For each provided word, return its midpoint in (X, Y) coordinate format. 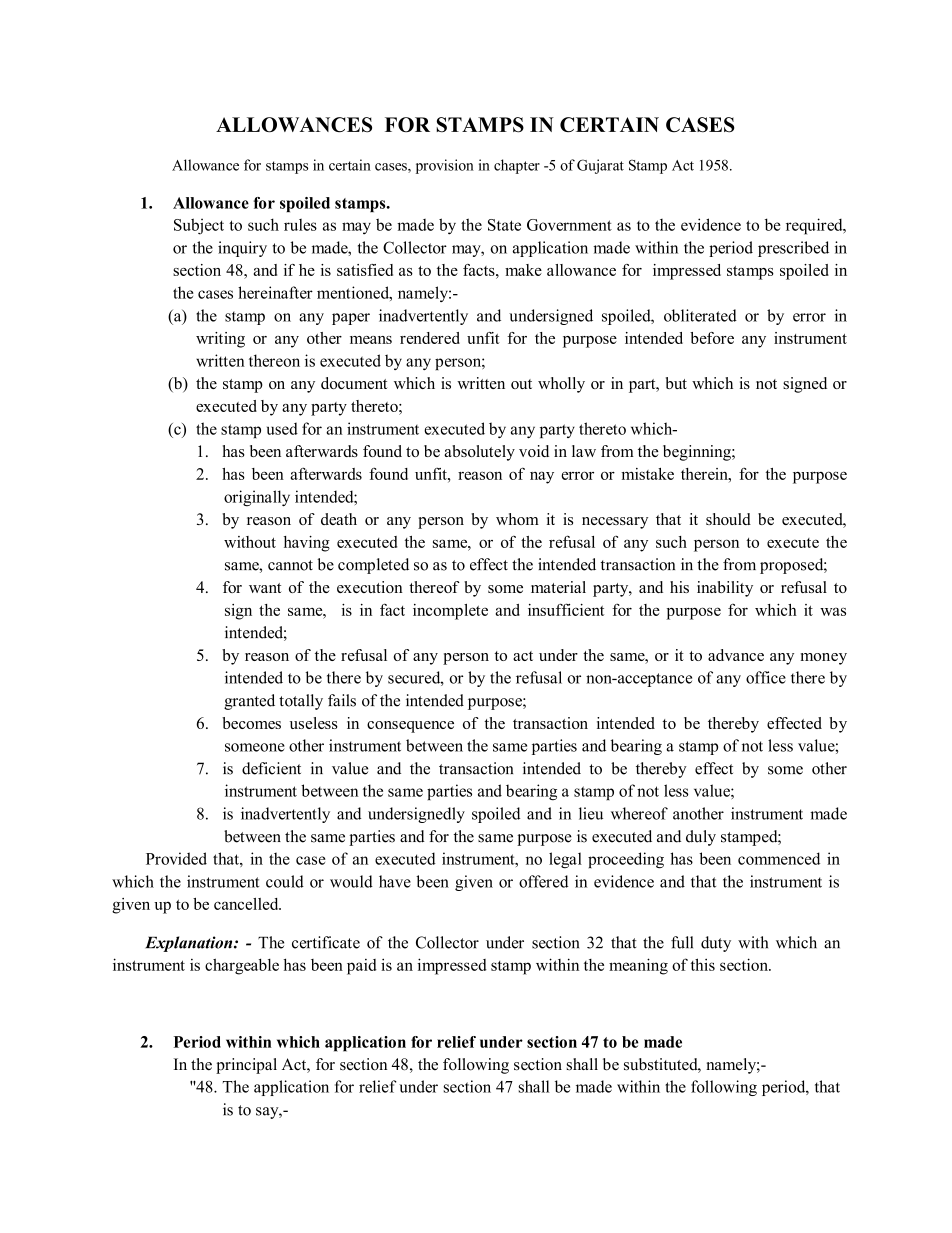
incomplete (450, 612)
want (265, 588)
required (815, 226)
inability (725, 589)
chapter (517, 166)
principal (246, 1066)
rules (300, 225)
